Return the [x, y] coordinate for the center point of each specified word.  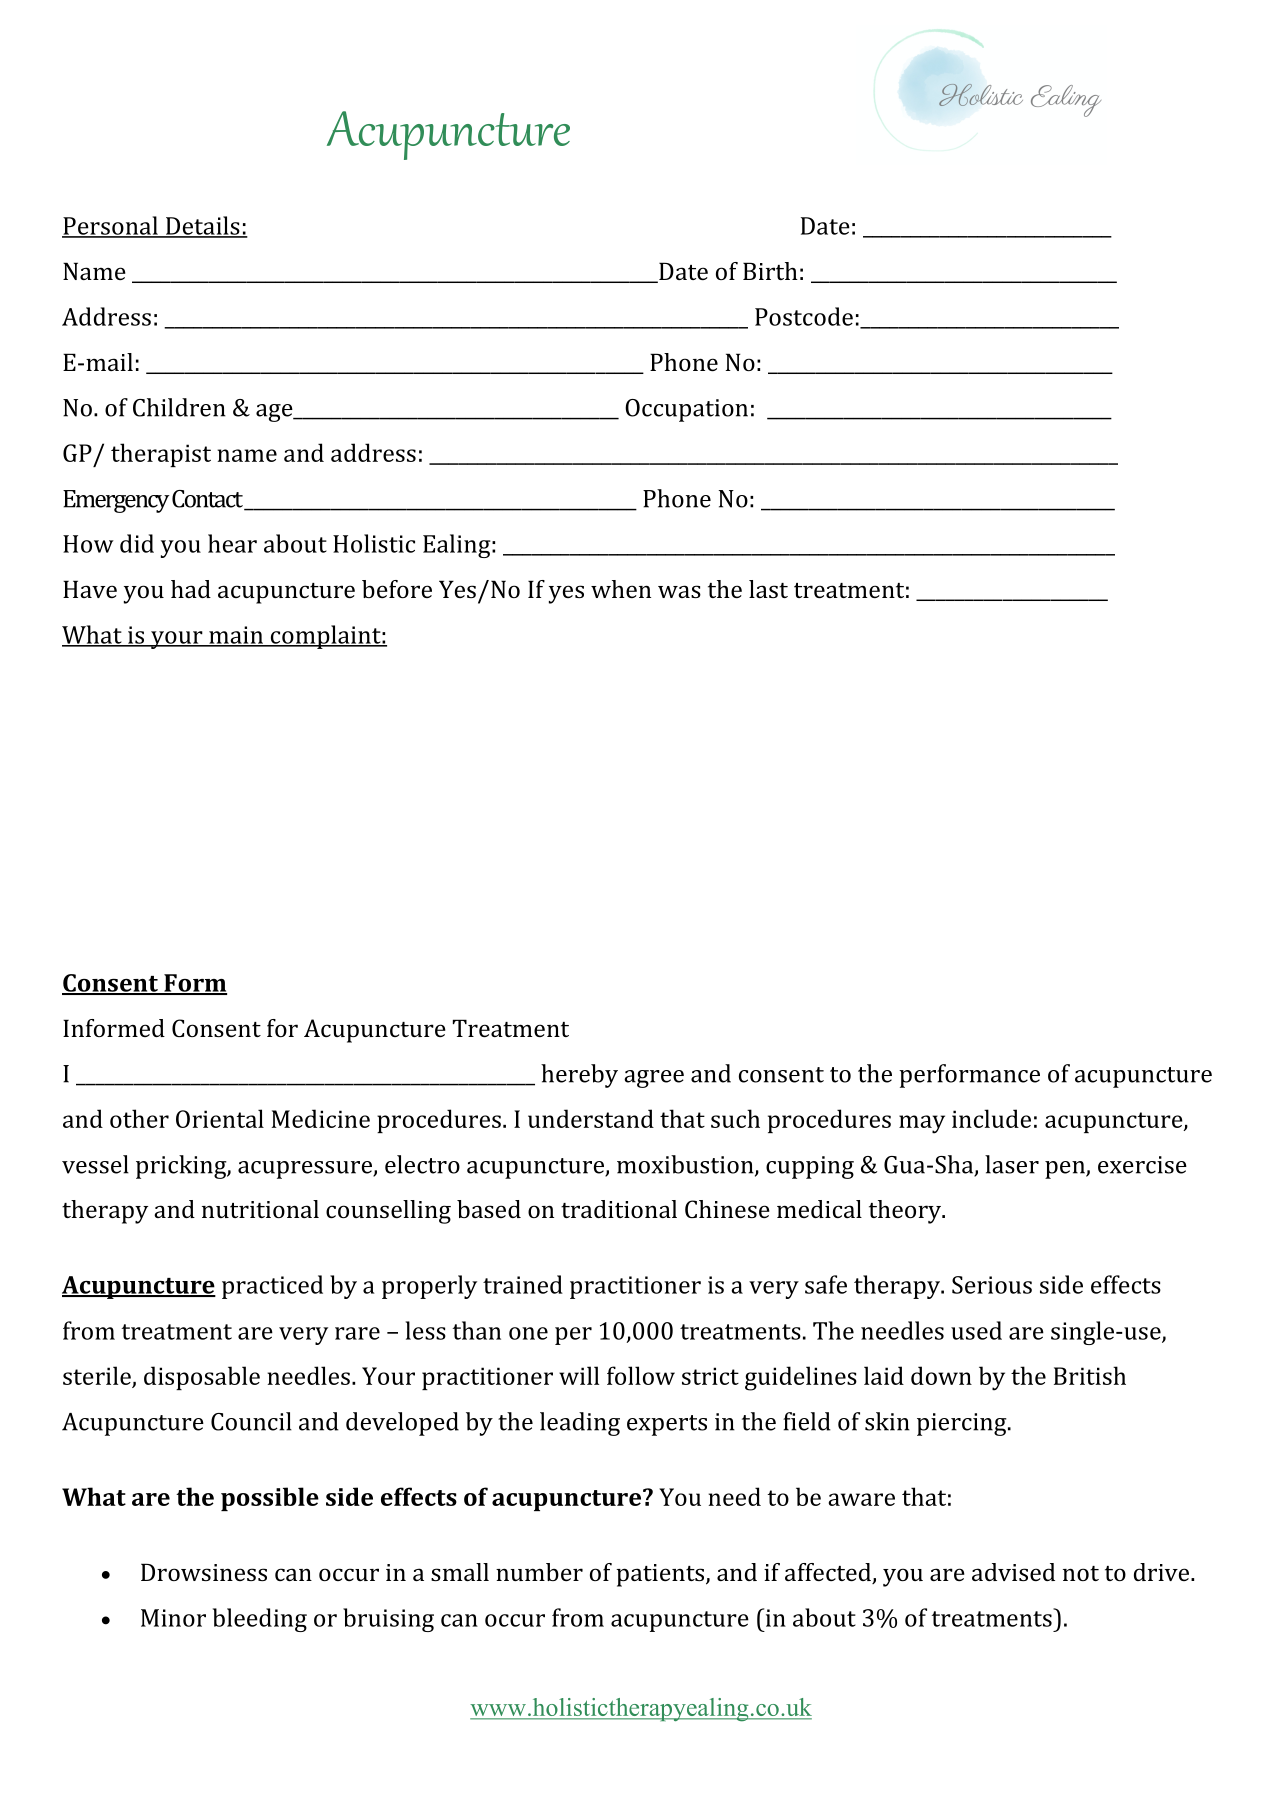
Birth [770, 271]
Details [202, 226]
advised [1013, 1572]
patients [661, 1575]
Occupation [686, 410]
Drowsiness [204, 1572]
